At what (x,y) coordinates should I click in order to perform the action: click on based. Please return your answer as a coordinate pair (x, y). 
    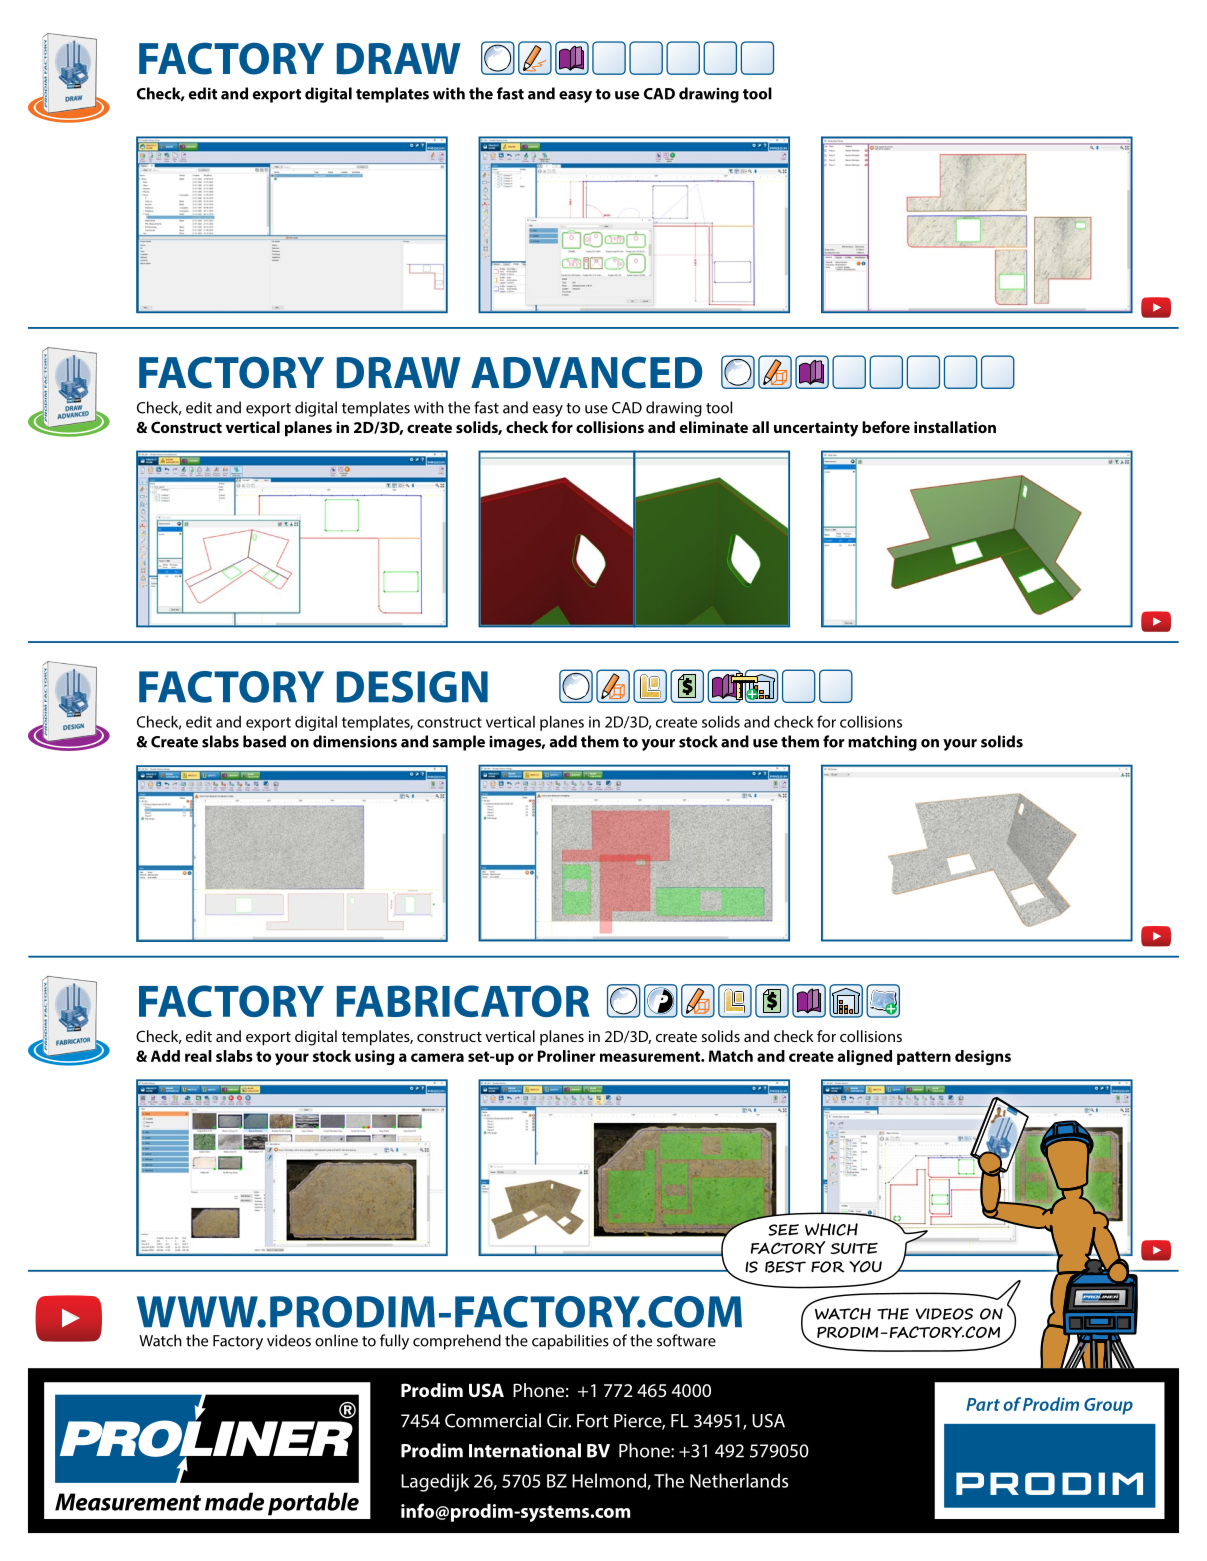
    Looking at the image, I should click on (264, 741).
